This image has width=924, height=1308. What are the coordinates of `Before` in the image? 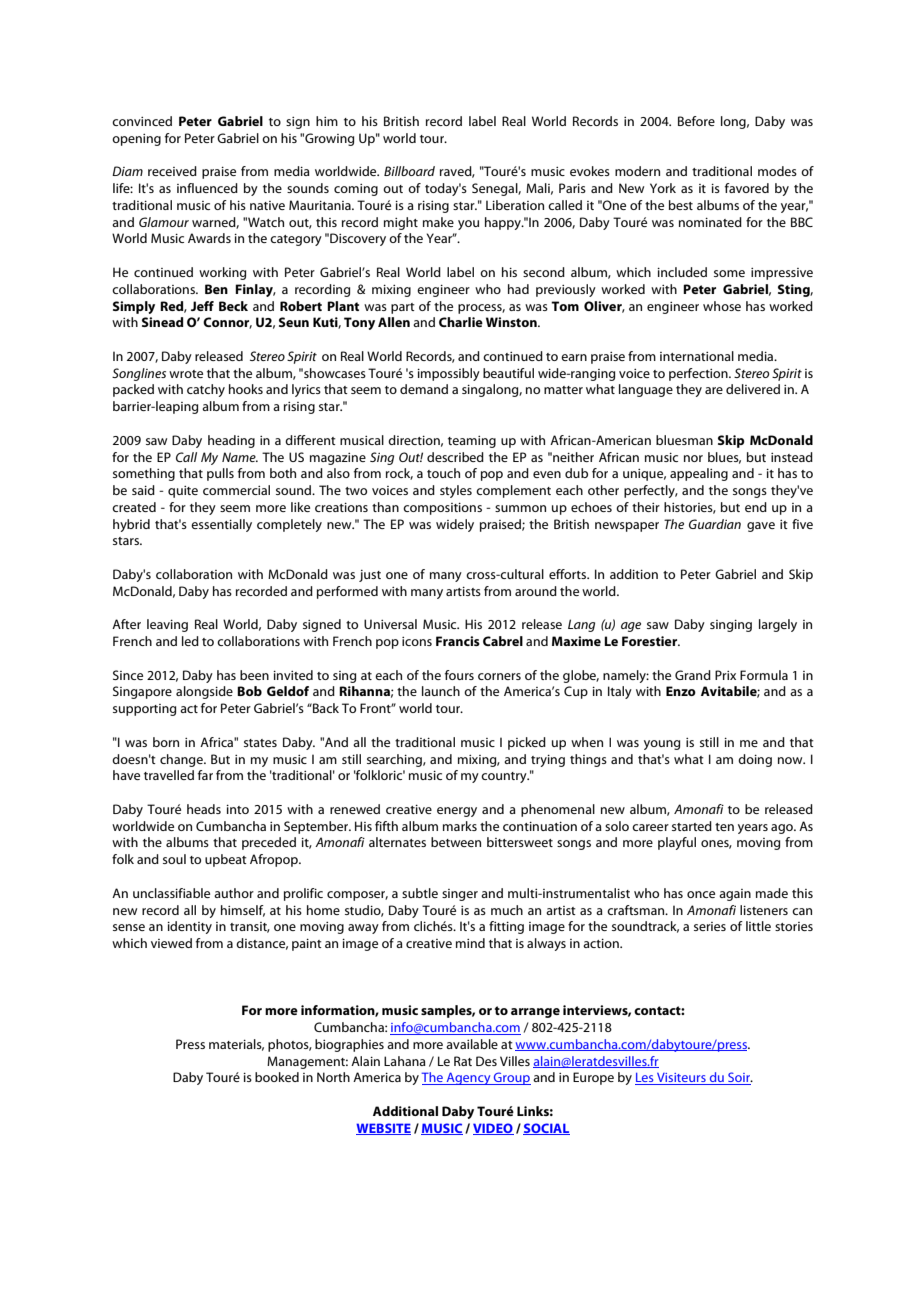 It's located at (696, 121).
